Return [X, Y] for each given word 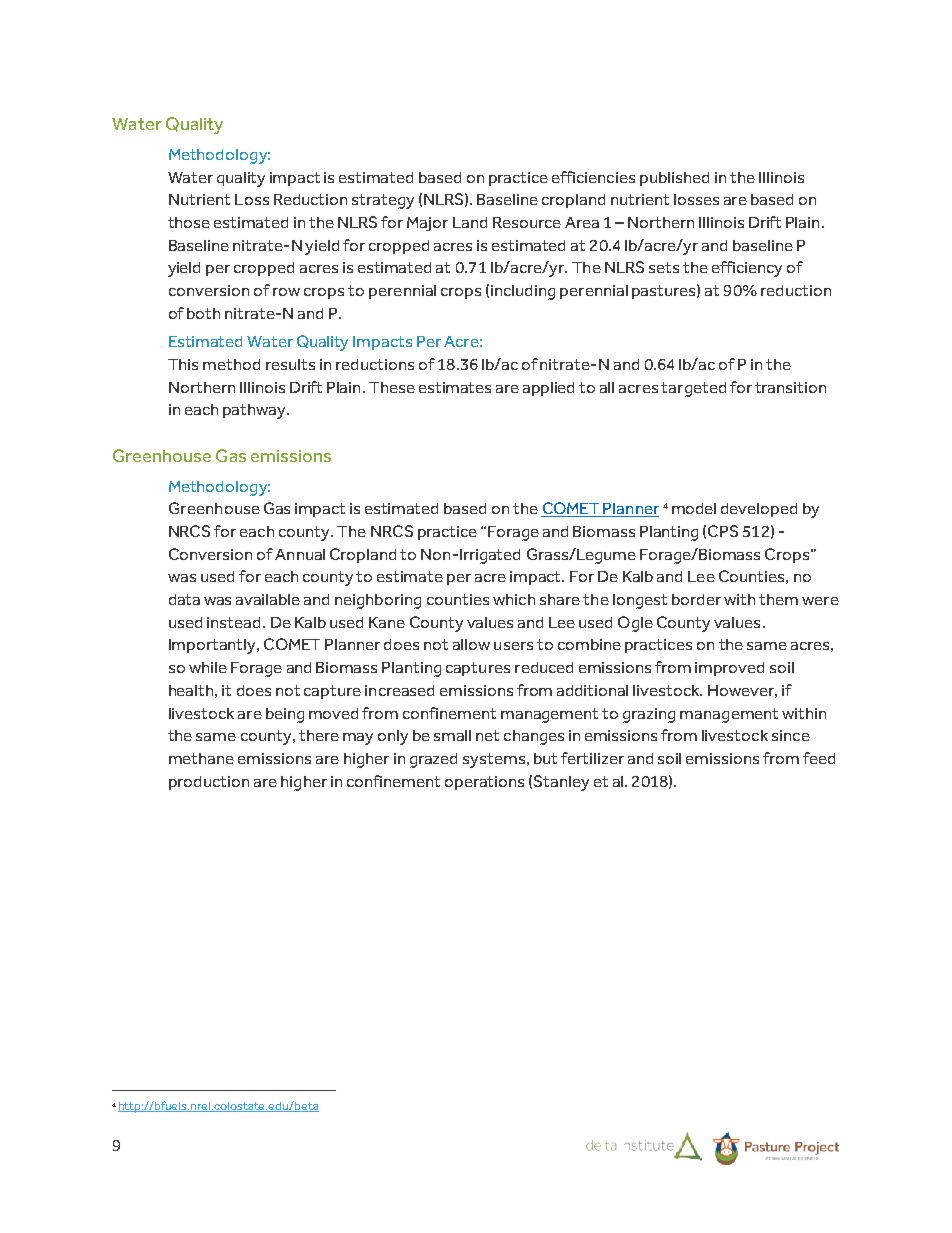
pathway [256, 411]
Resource [527, 222]
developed [759, 510]
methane [201, 758]
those [189, 222]
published [674, 179]
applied [548, 389]
